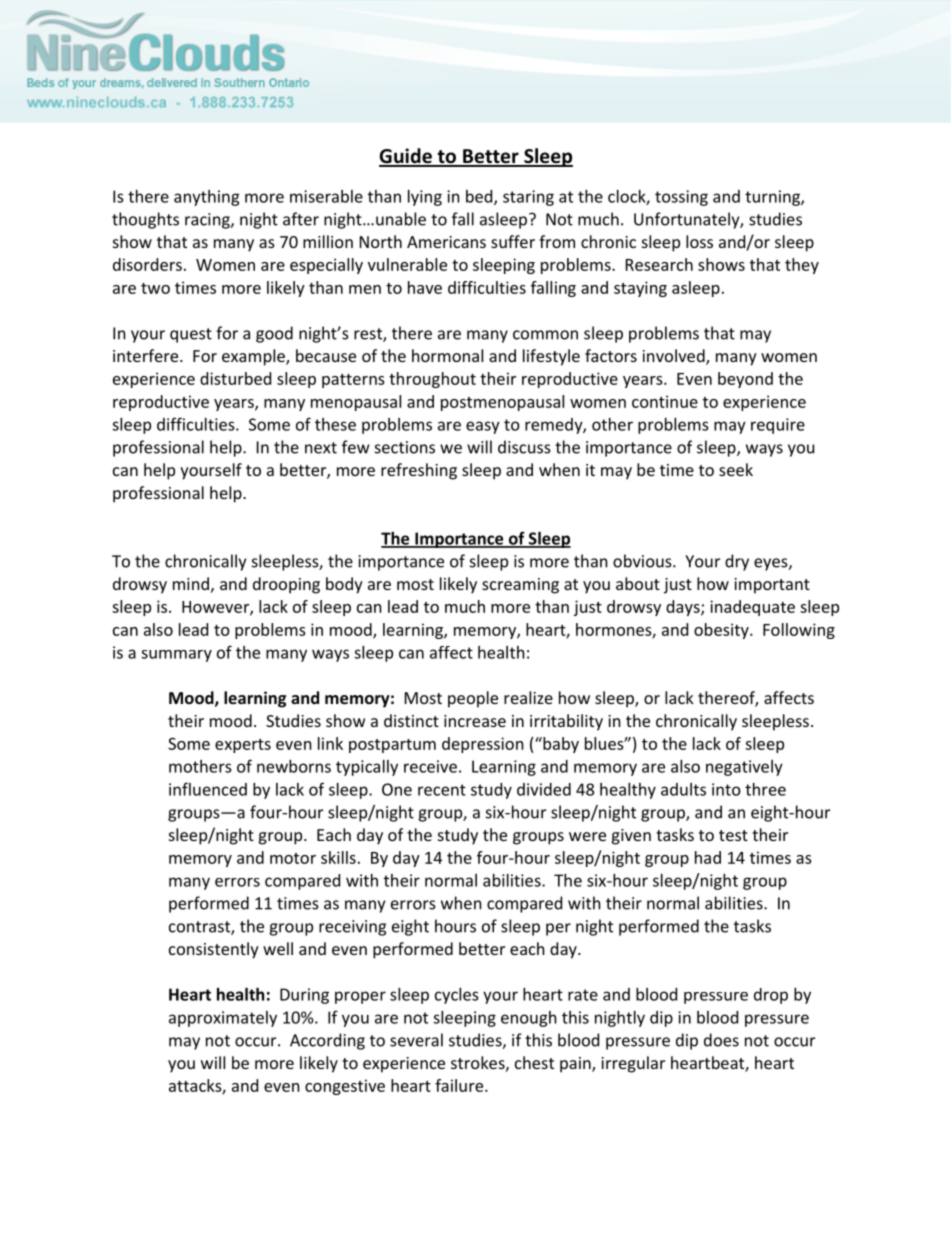 The height and width of the screenshot is (1233, 952). What do you see at coordinates (681, 198) in the screenshot?
I see `tossing` at bounding box center [681, 198].
